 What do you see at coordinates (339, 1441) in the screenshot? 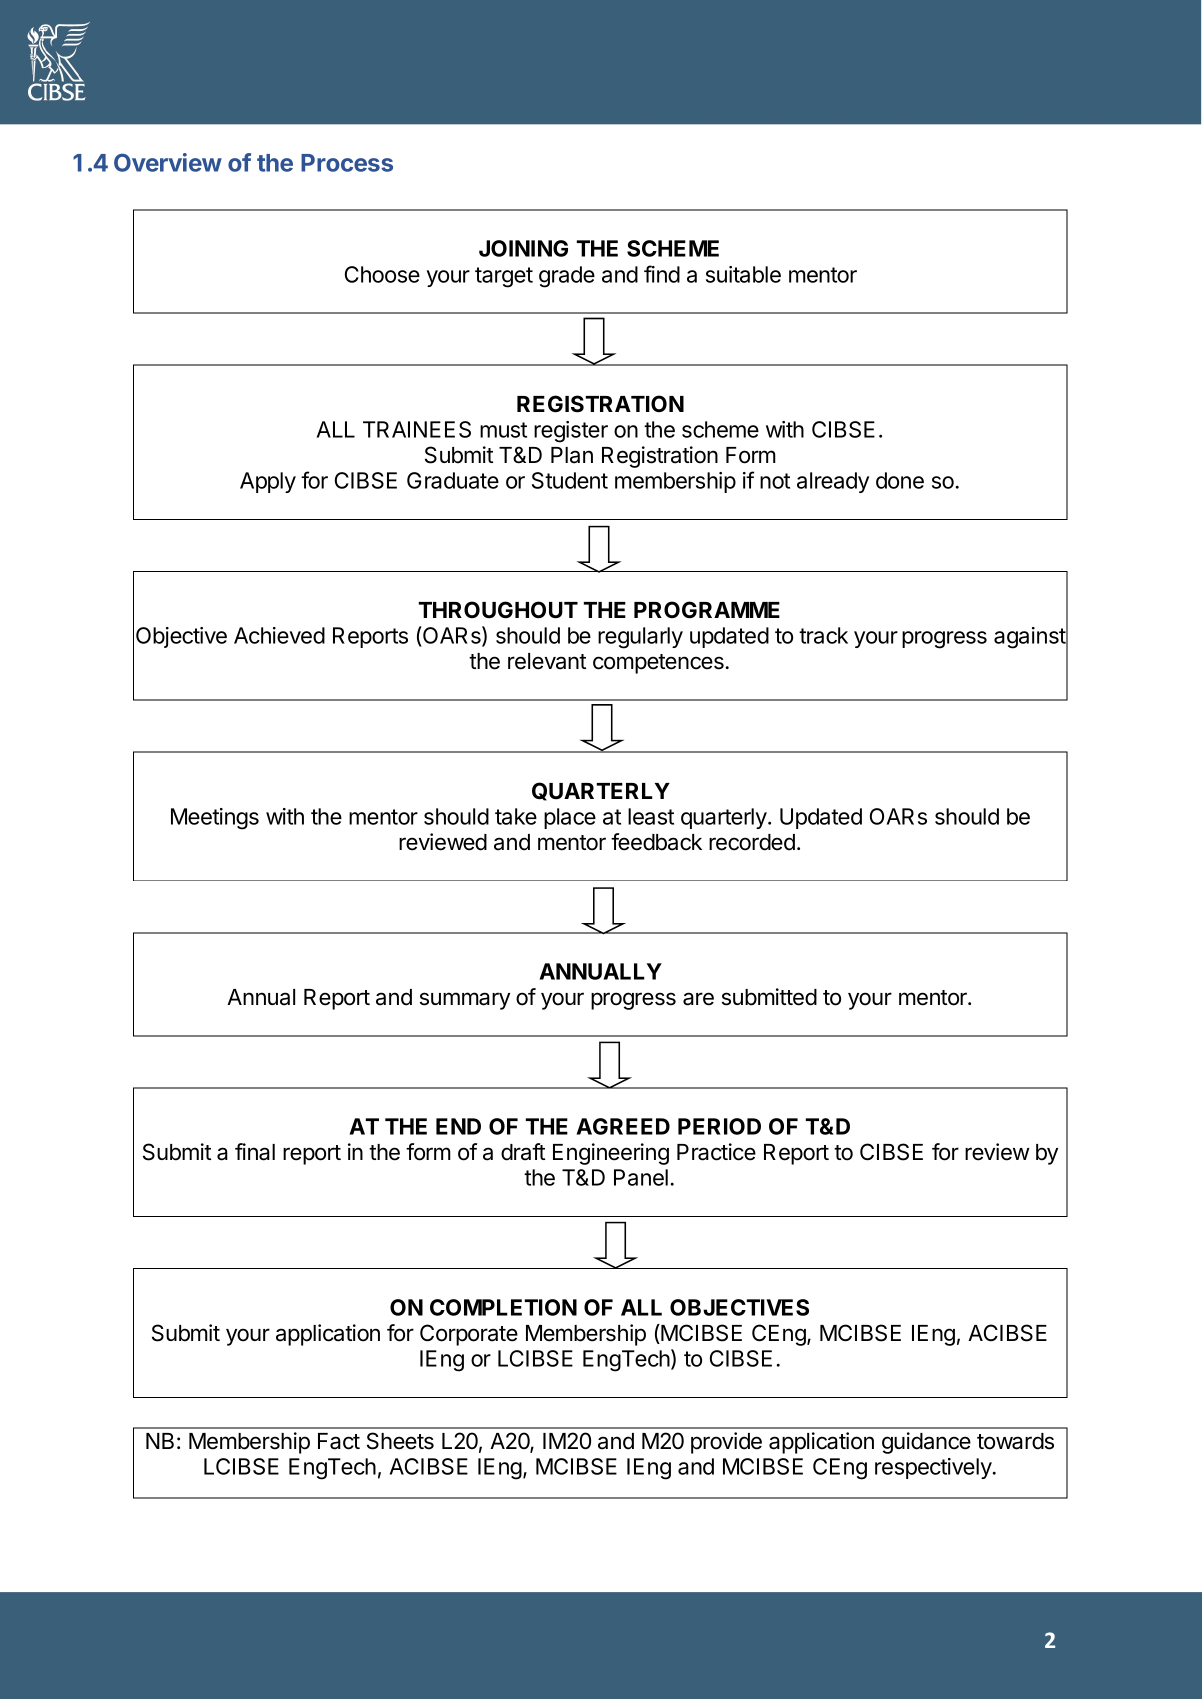
I see `Fact` at bounding box center [339, 1441].
